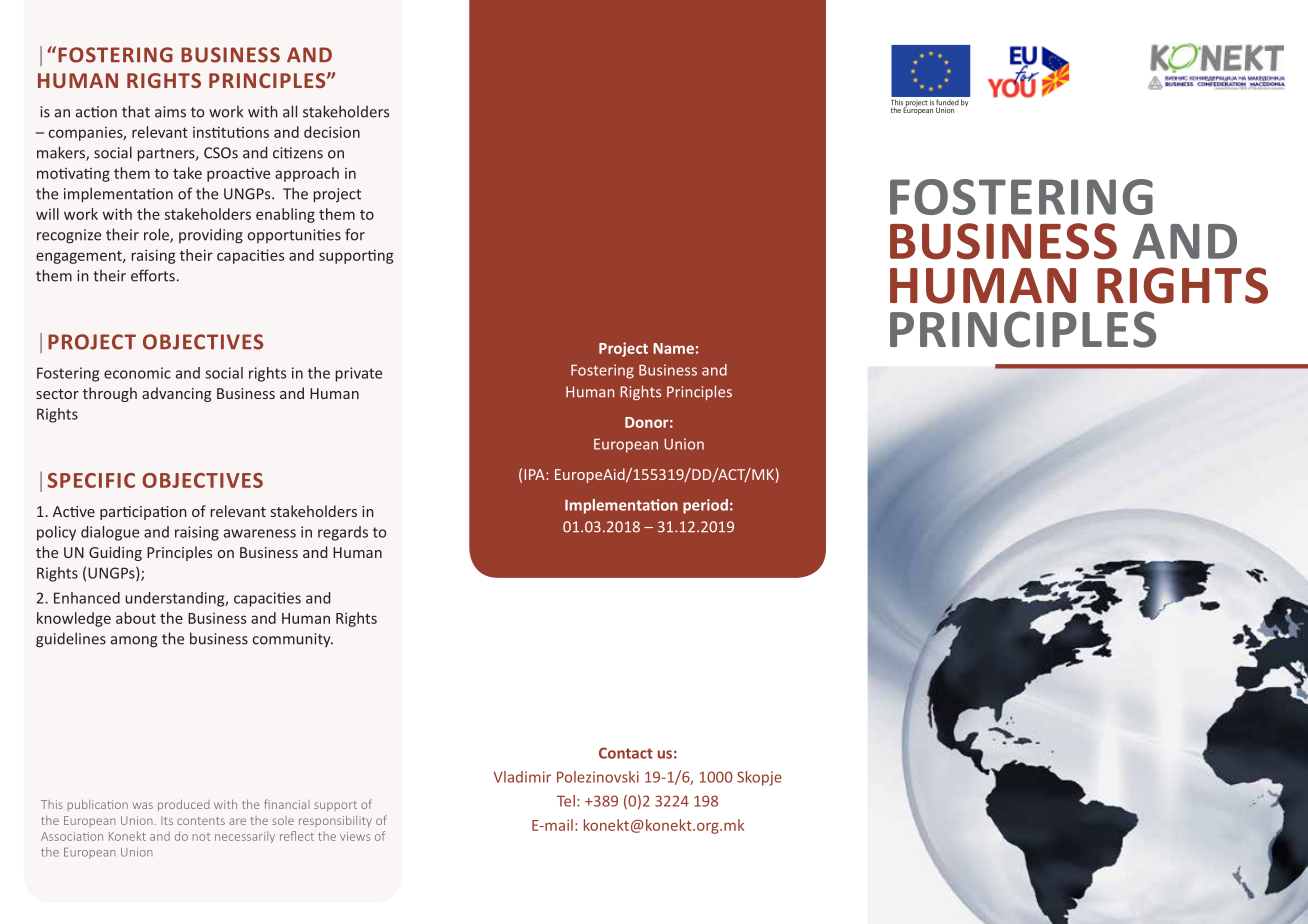 This image has height=924, width=1308. Describe the element at coordinates (332, 132) in the image. I see `decision` at that location.
